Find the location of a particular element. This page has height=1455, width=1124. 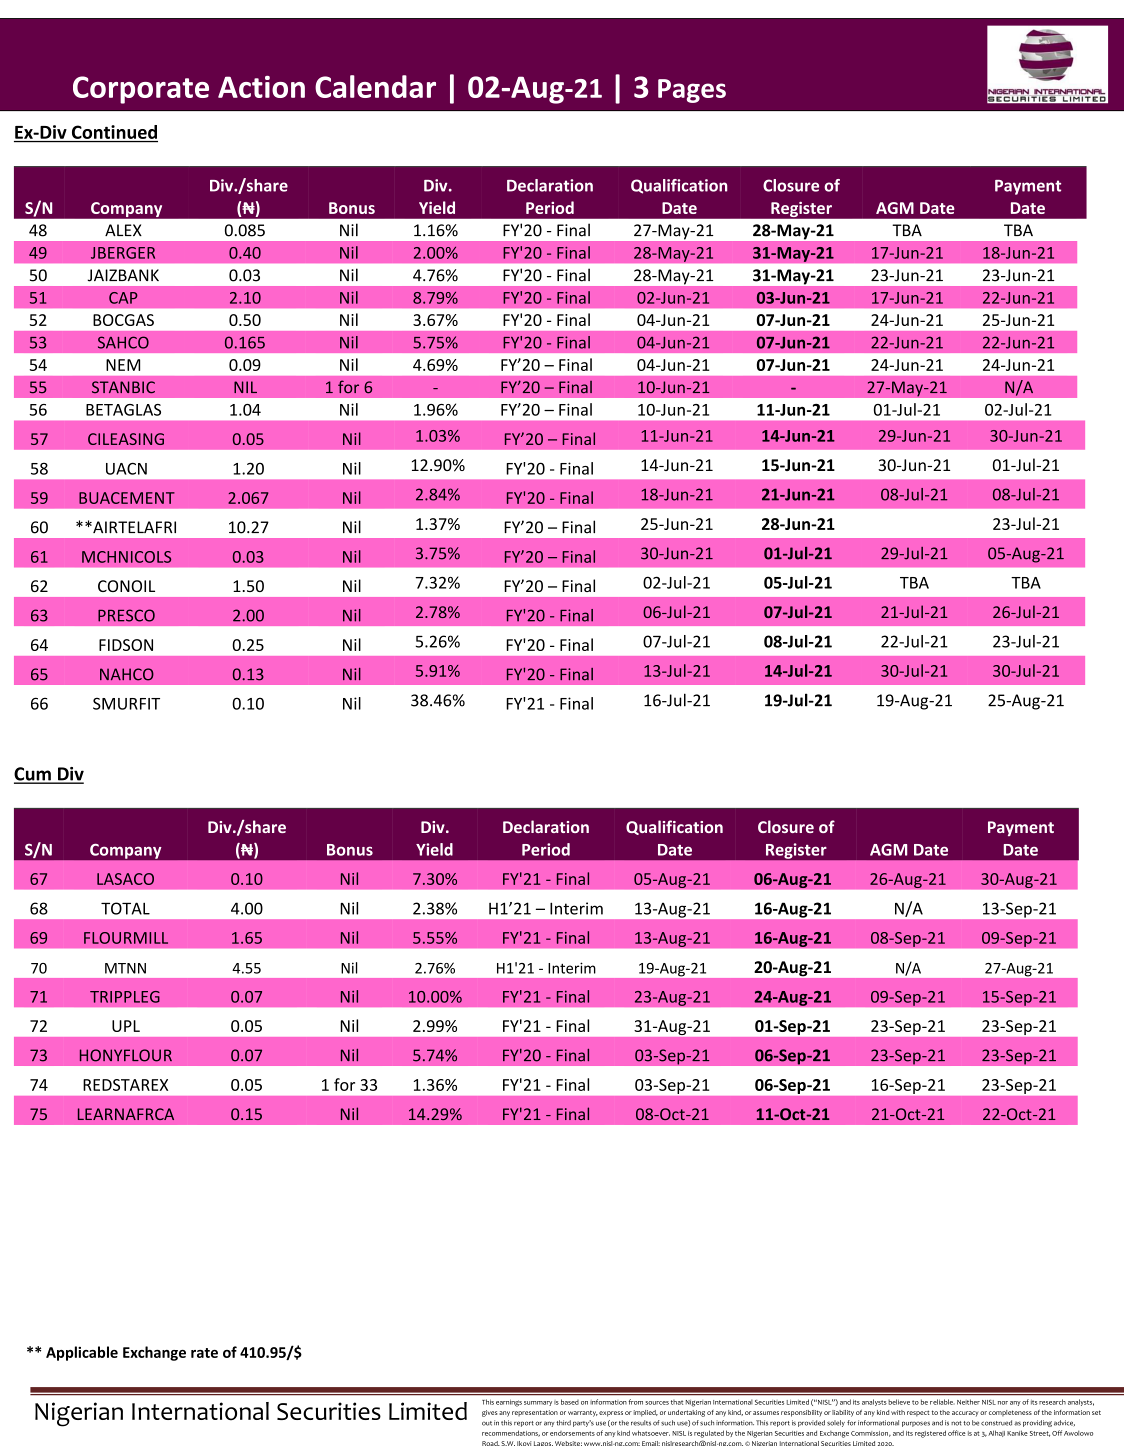

TOTAL is located at coordinates (125, 908).
